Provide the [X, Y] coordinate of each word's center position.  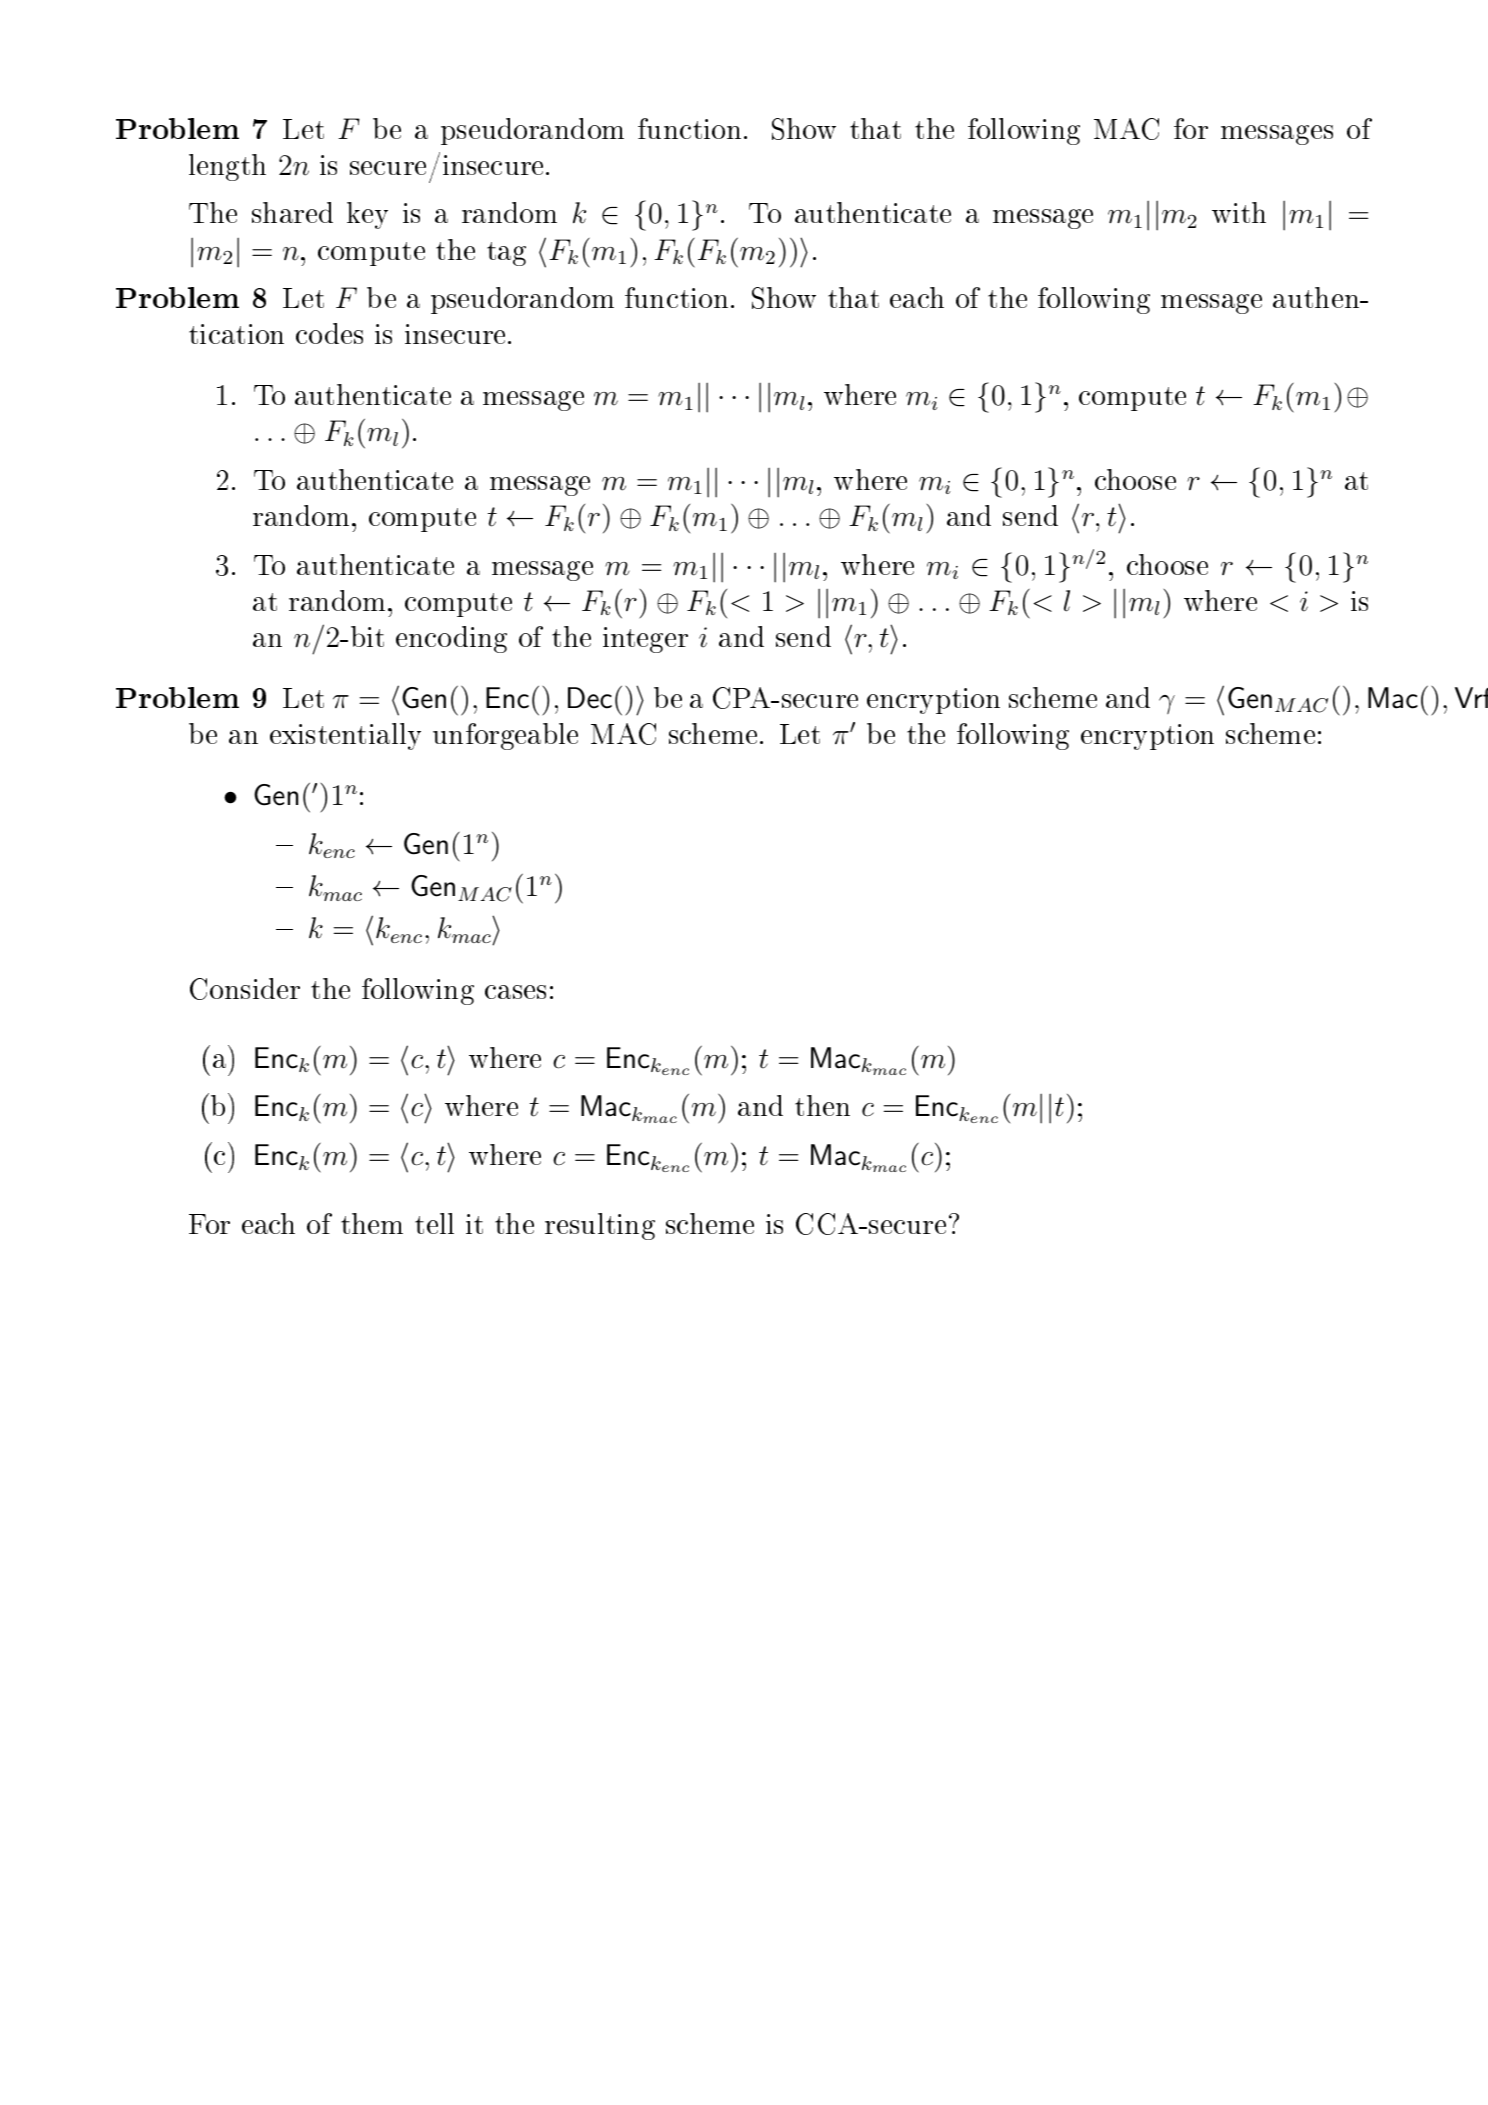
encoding [451, 639]
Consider [245, 989]
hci [416, 1108]
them [372, 1223]
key [367, 215]
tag [506, 254]
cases [515, 992]
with [1239, 212]
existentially [345, 736]
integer [645, 640]
